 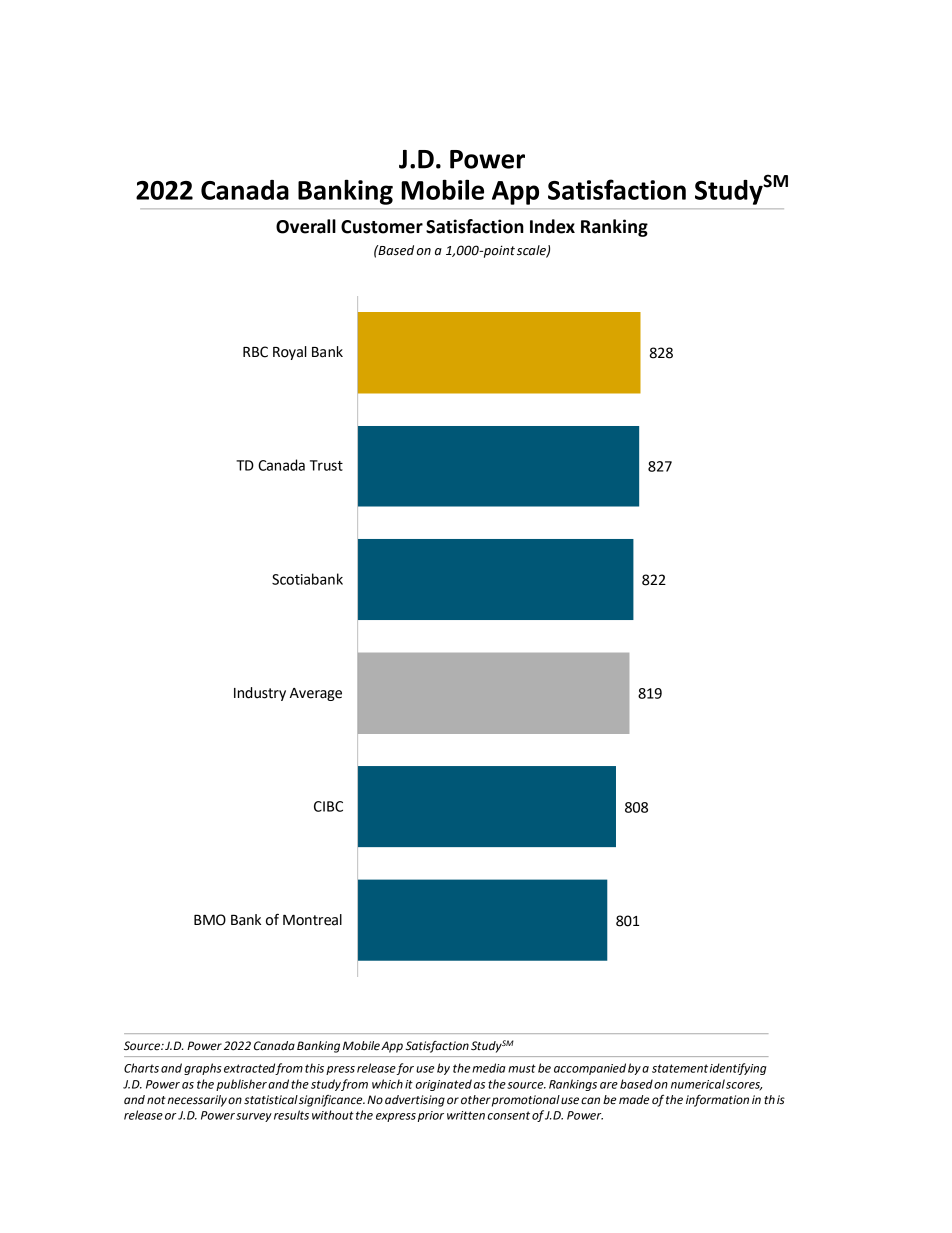 What do you see at coordinates (290, 353) in the screenshot?
I see `Royal` at bounding box center [290, 353].
